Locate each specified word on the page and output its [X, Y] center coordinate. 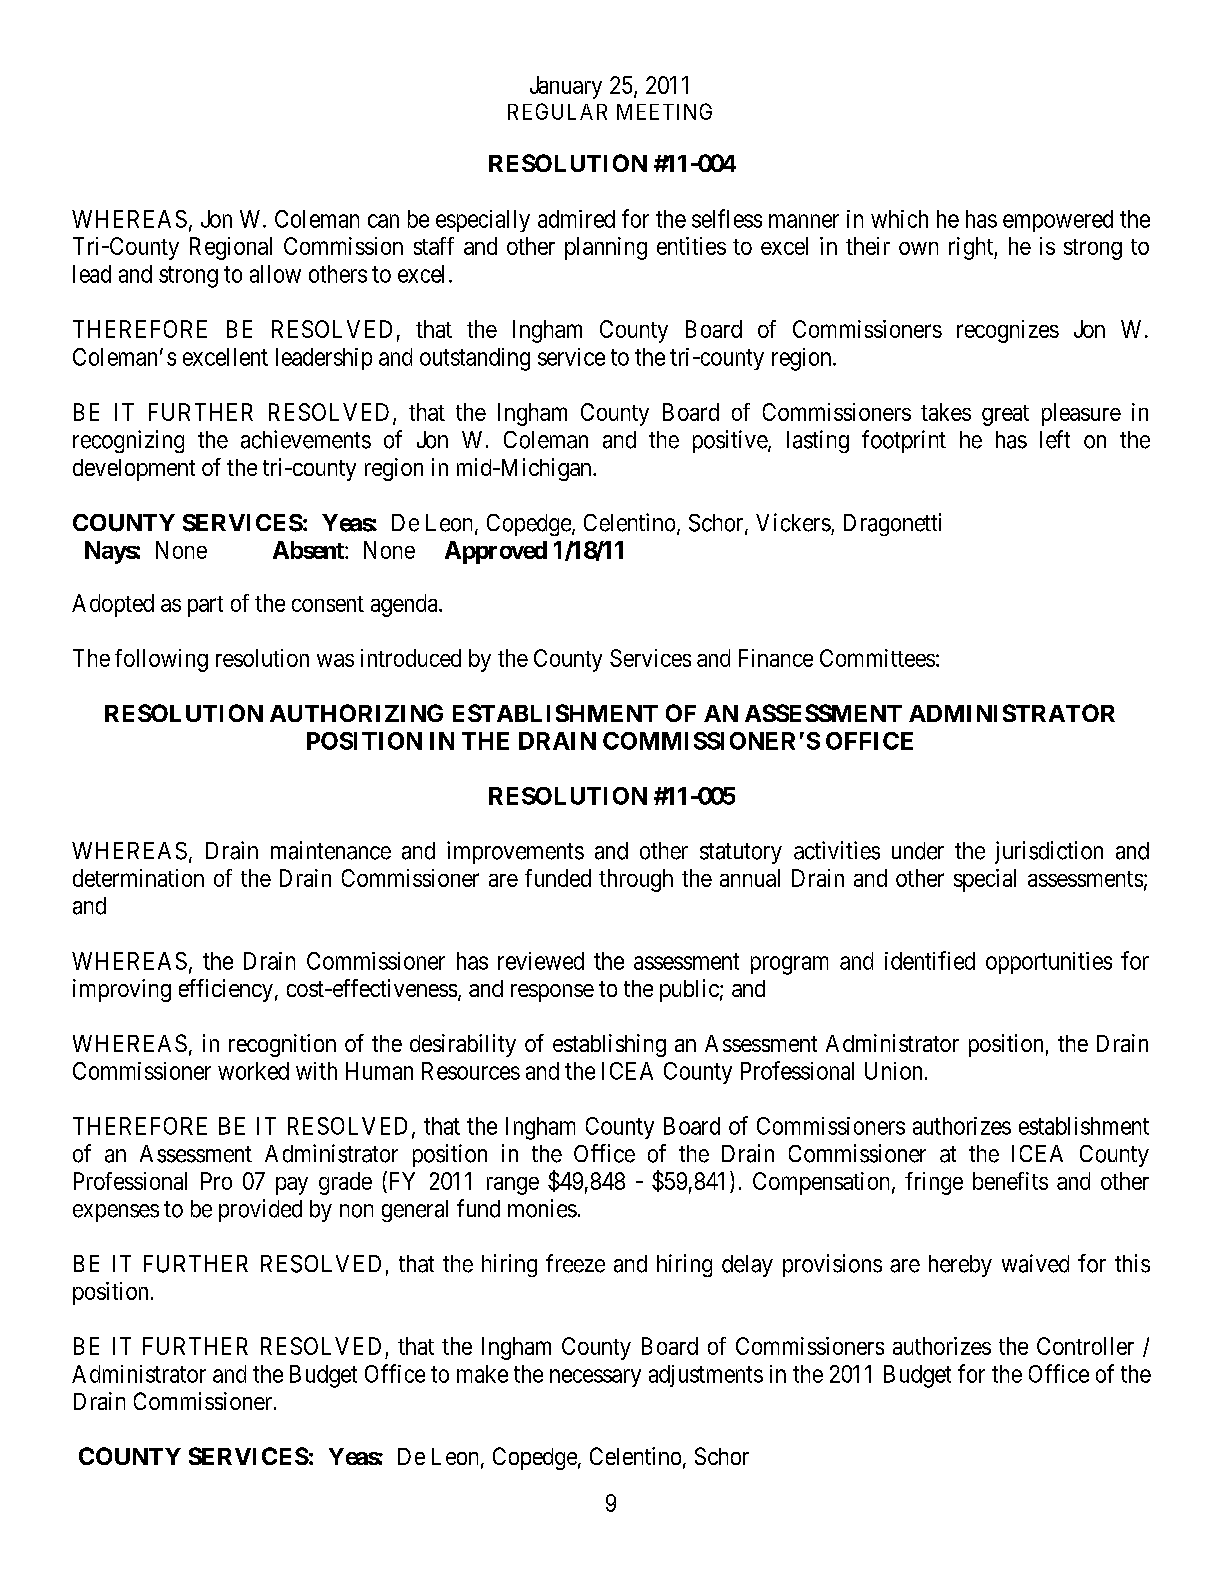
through [636, 880]
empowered [1058, 221]
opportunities [1049, 963]
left [1055, 439]
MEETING [664, 111]
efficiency [226, 990]
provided [260, 1210]
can [383, 221]
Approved [496, 552]
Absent [309, 550]
